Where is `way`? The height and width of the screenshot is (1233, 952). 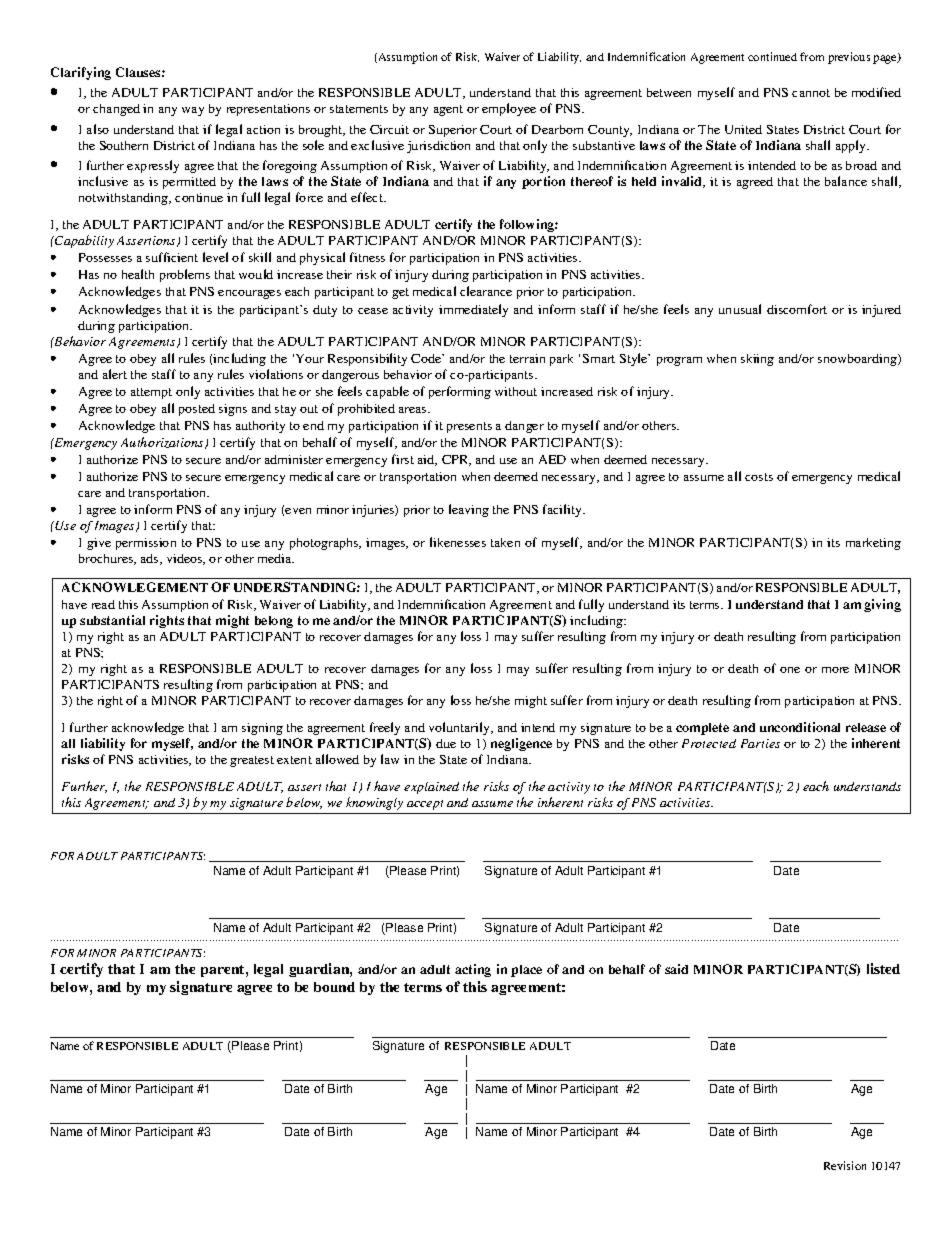 way is located at coordinates (193, 111).
